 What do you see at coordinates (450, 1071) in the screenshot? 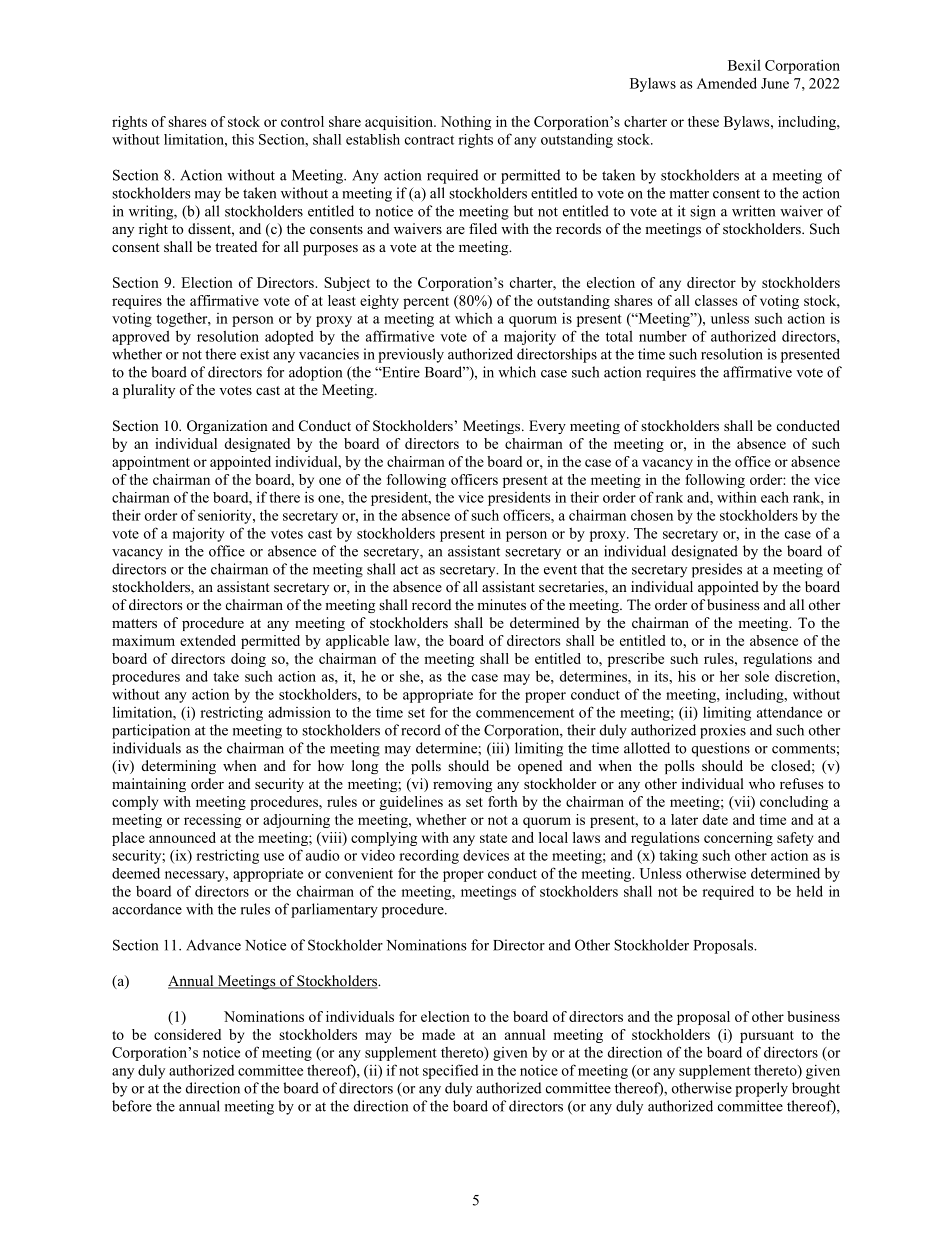
I see `specified` at bounding box center [450, 1071].
